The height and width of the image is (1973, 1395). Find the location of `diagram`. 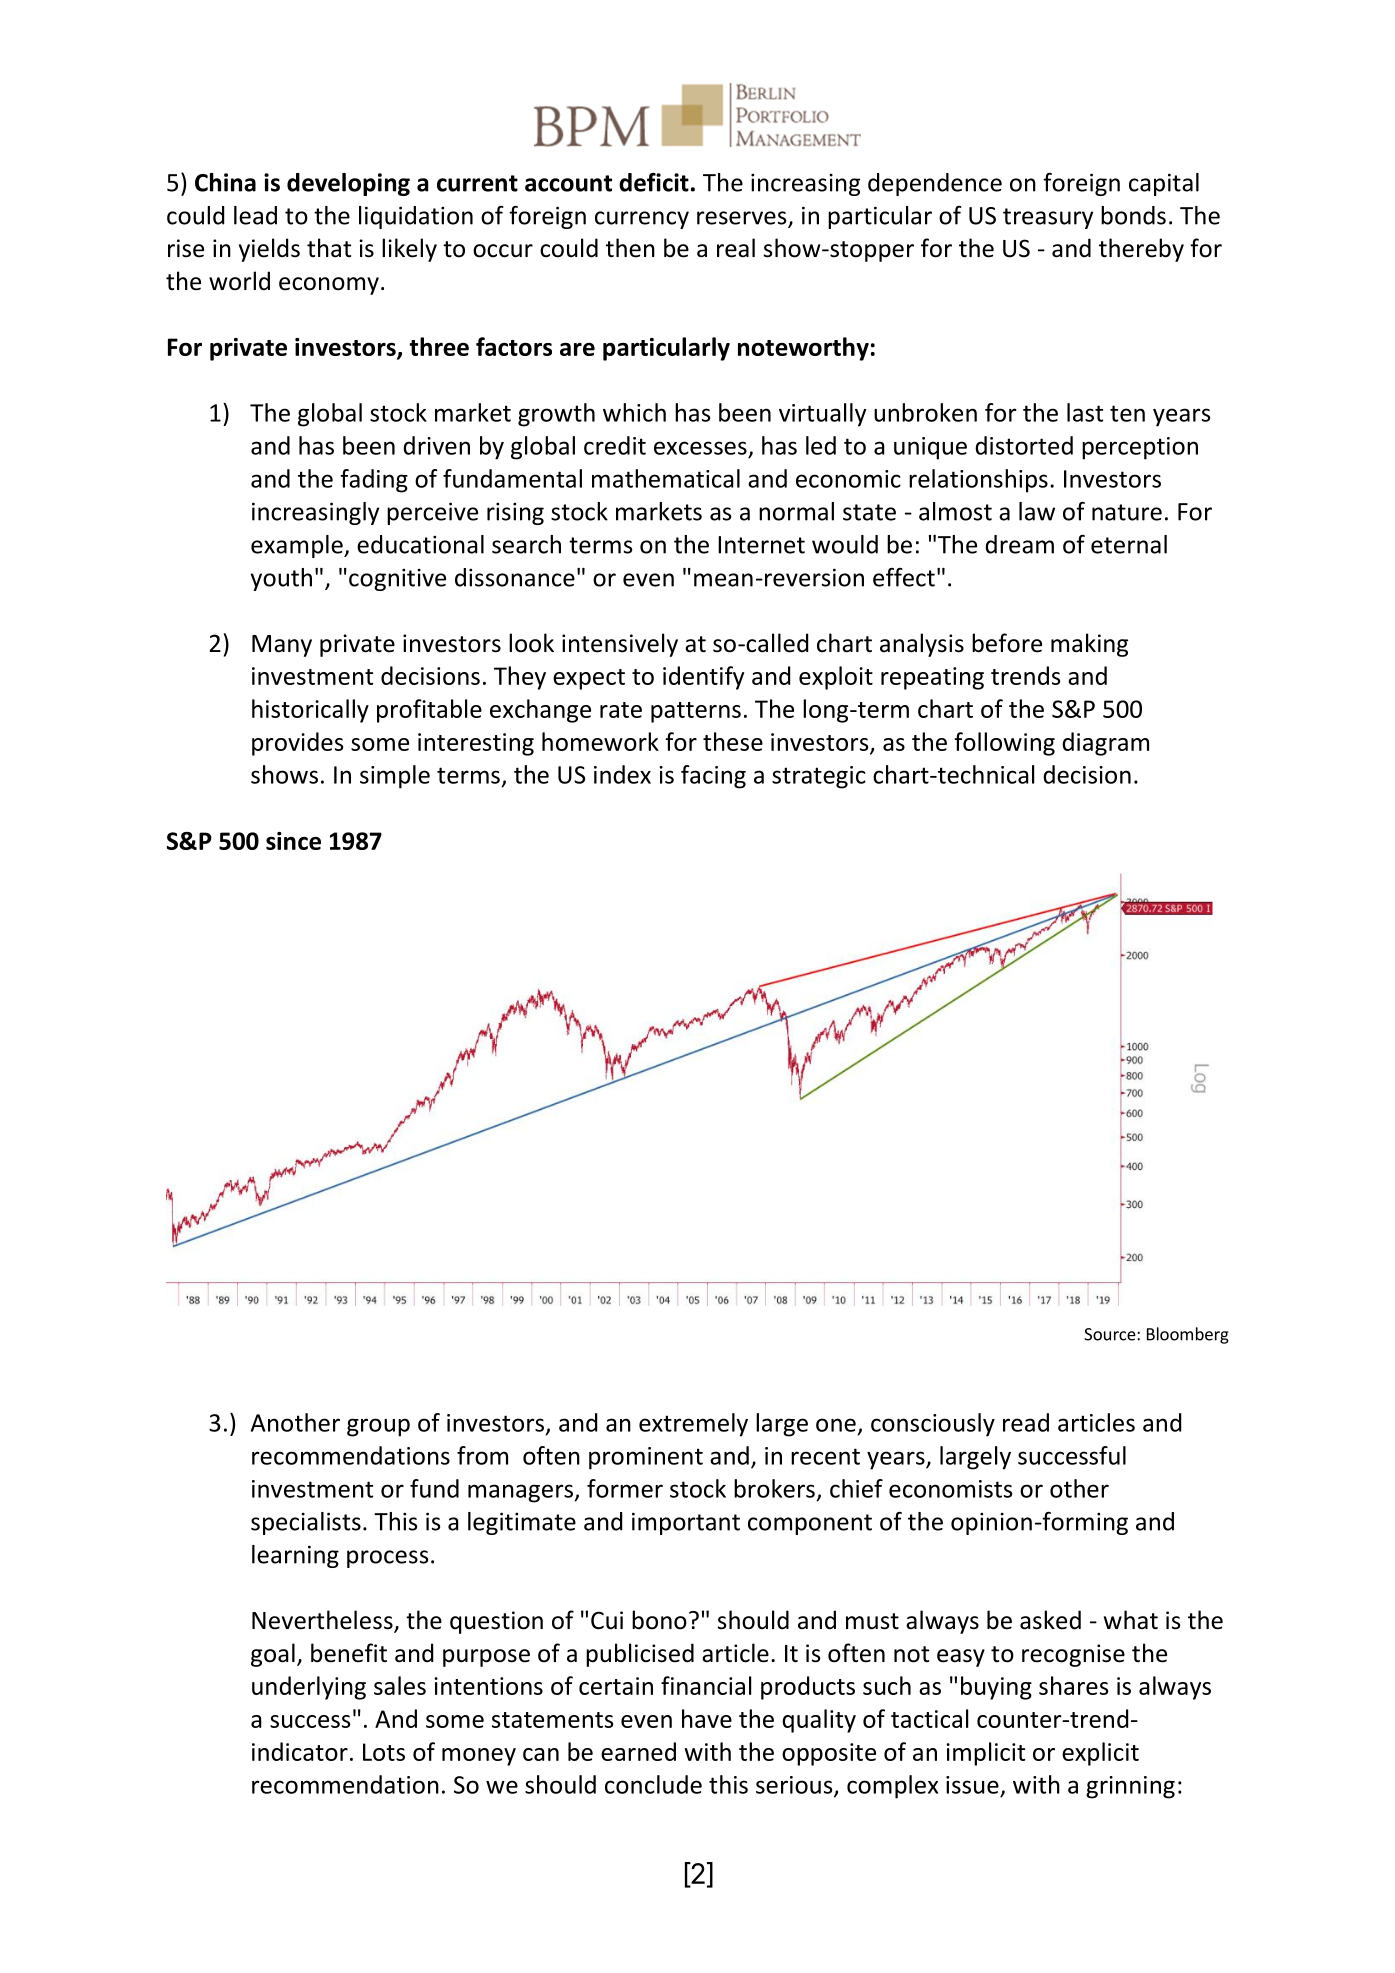

diagram is located at coordinates (1105, 744).
